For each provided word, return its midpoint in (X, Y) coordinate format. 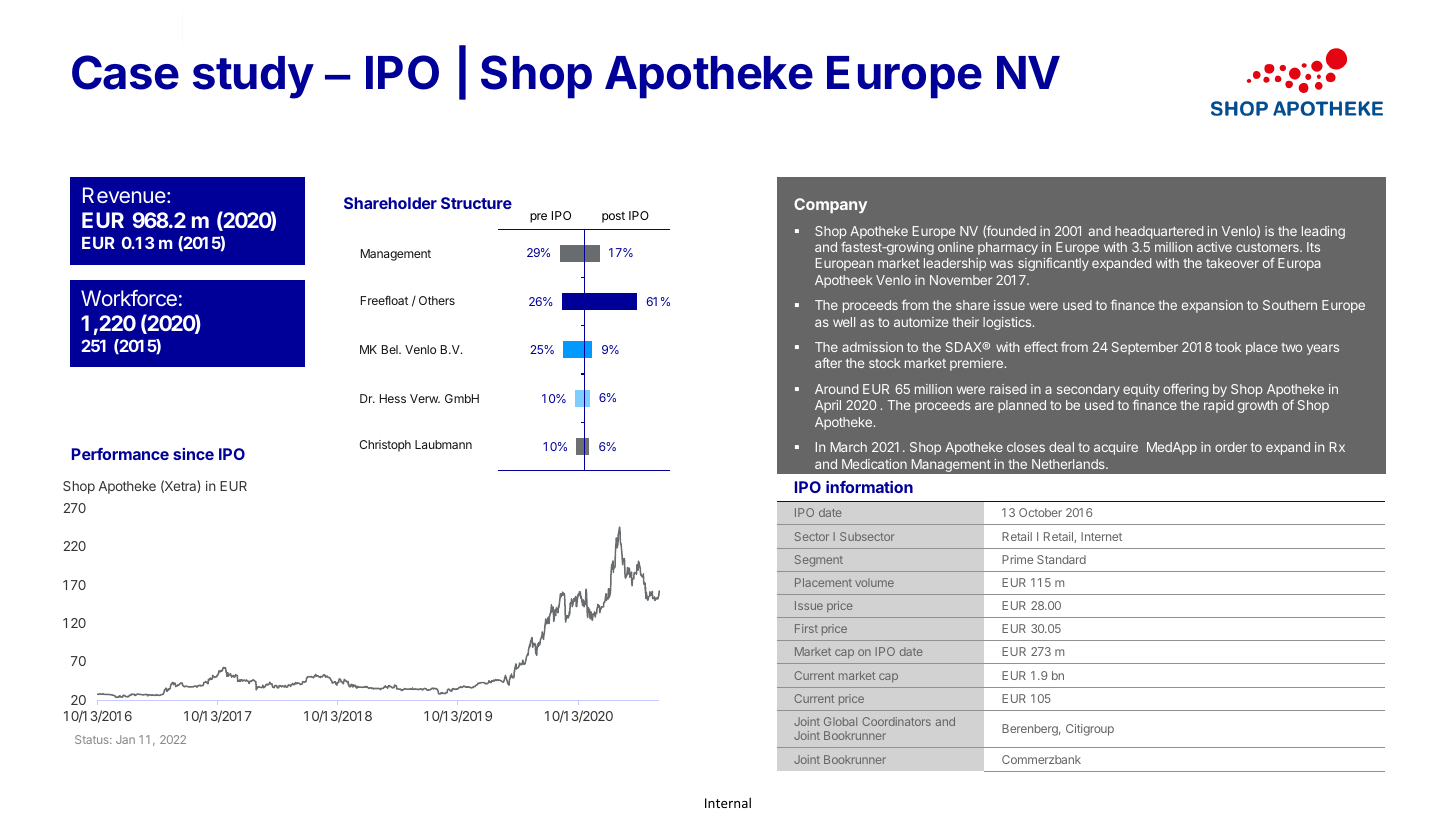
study (253, 77)
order (1231, 447)
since (193, 454)
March (849, 447)
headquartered (1159, 232)
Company (830, 205)
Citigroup (1090, 730)
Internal (728, 802)
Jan (125, 739)
